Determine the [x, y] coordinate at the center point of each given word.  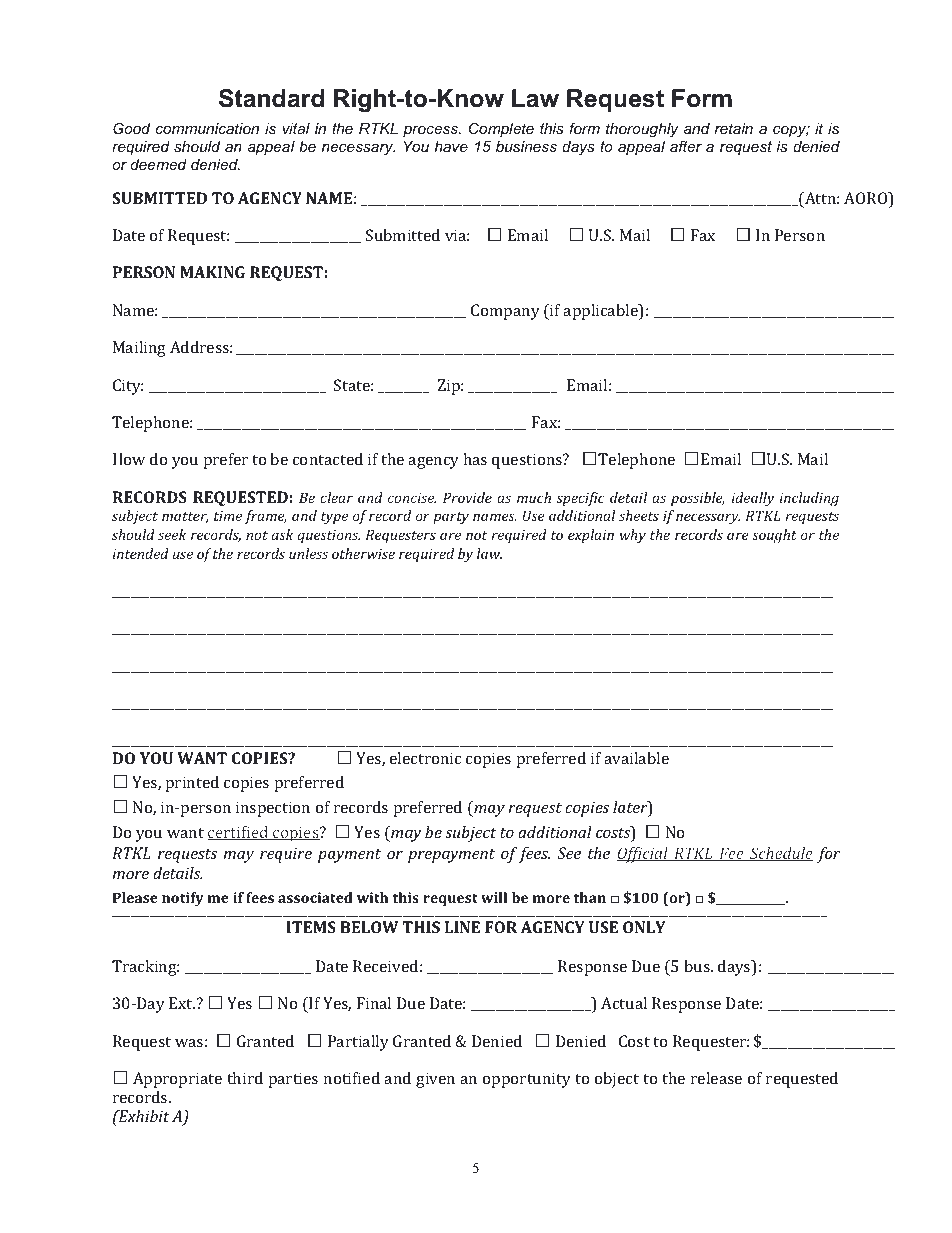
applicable [601, 312]
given [435, 1080]
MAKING [212, 272]
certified [239, 833]
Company [505, 312]
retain [734, 128]
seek [172, 534]
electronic [425, 758]
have [451, 146]
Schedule [780, 854]
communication [207, 128]
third [245, 1078]
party [451, 518]
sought [774, 536]
